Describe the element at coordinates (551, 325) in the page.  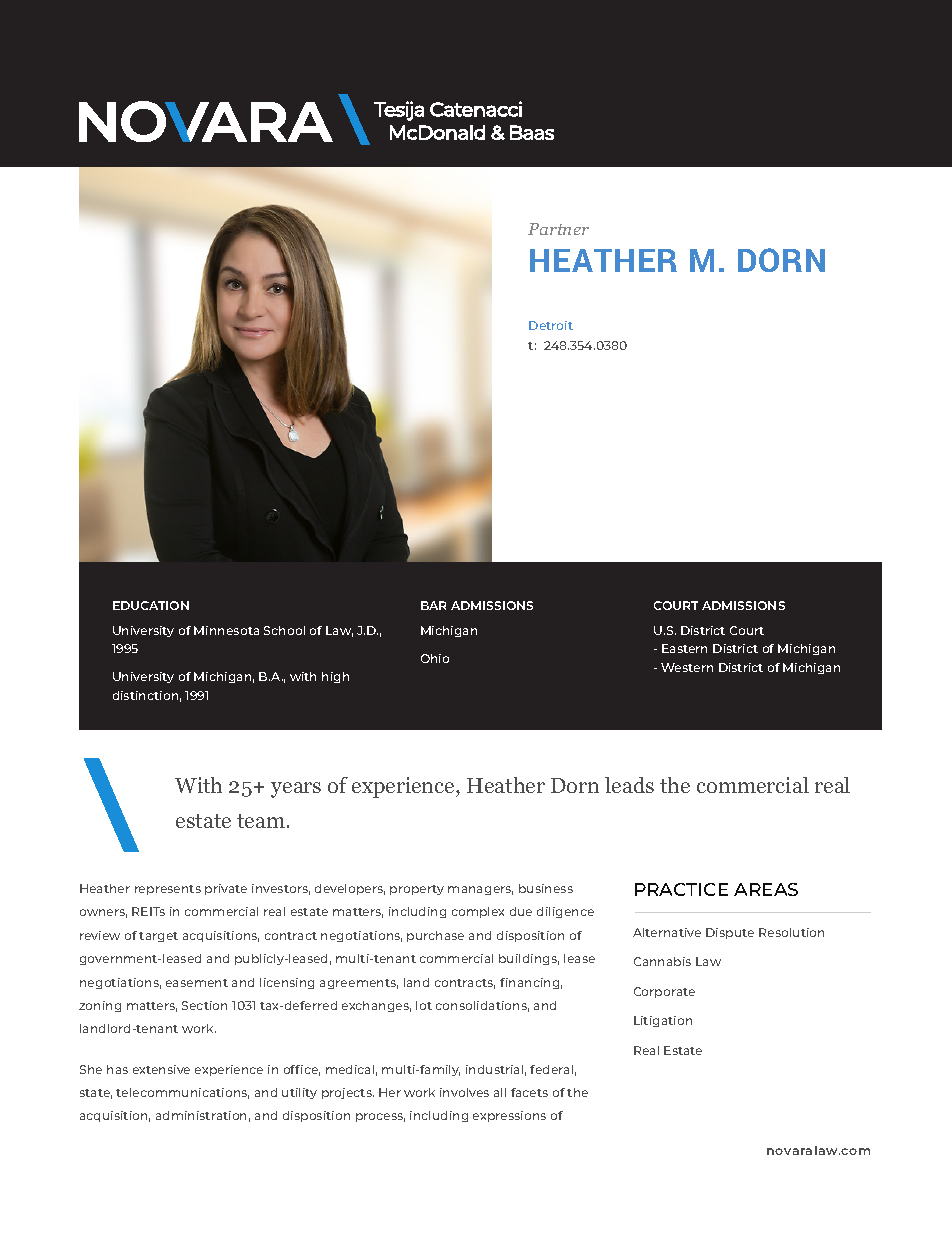
I see `Detroit` at that location.
